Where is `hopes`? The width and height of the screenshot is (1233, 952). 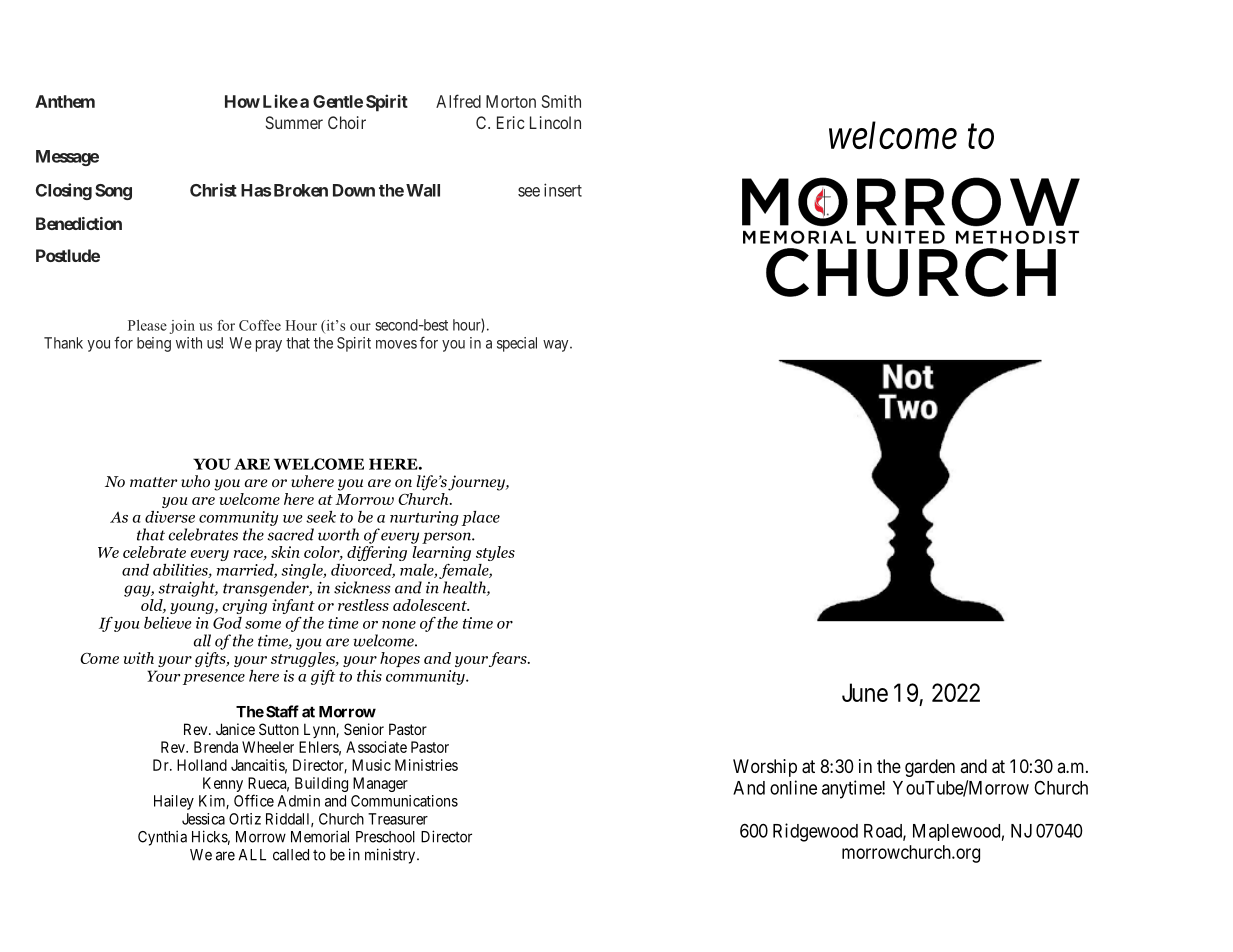 hopes is located at coordinates (400, 659).
